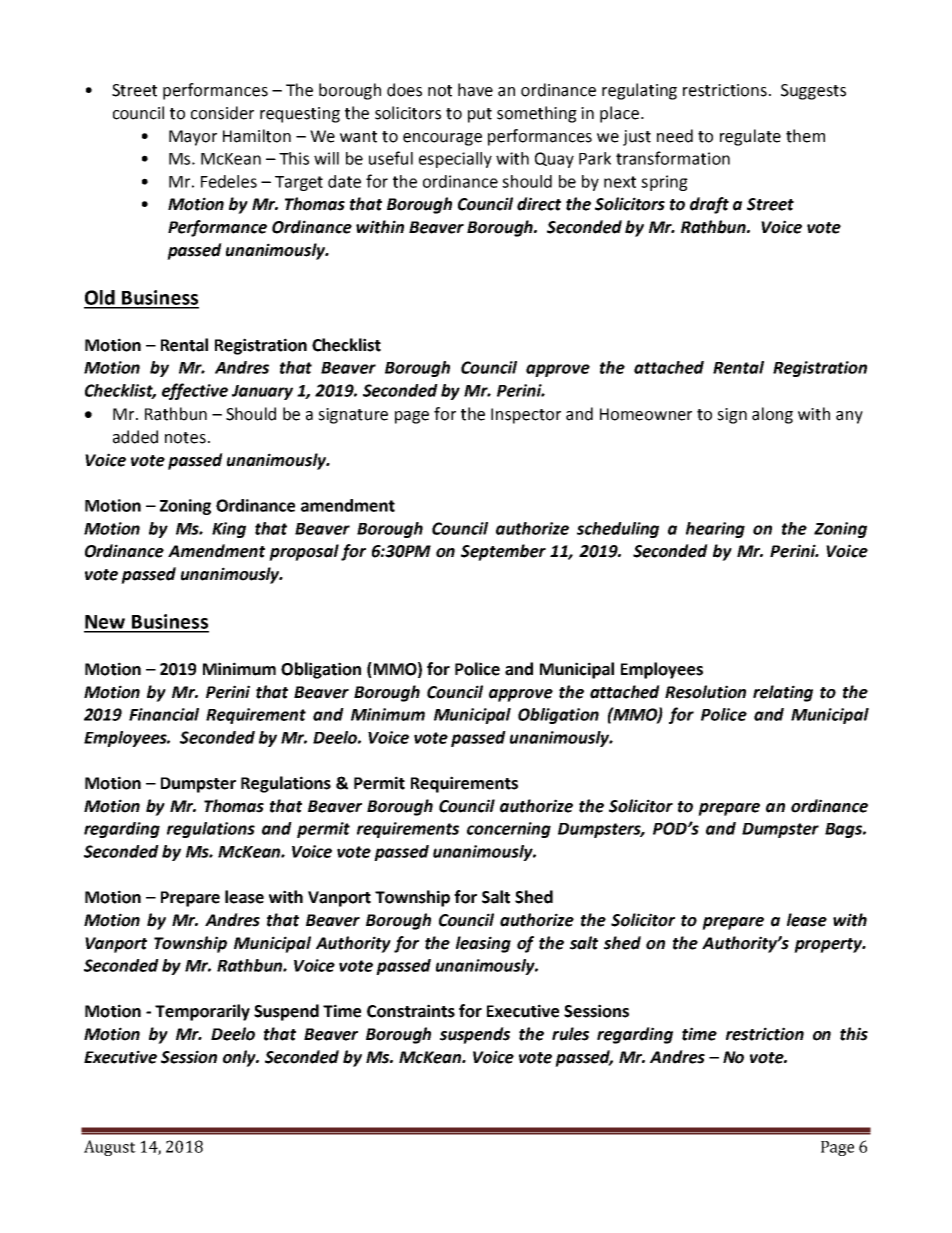 This image has width=952, height=1233. I want to click on only, so click(241, 1058).
